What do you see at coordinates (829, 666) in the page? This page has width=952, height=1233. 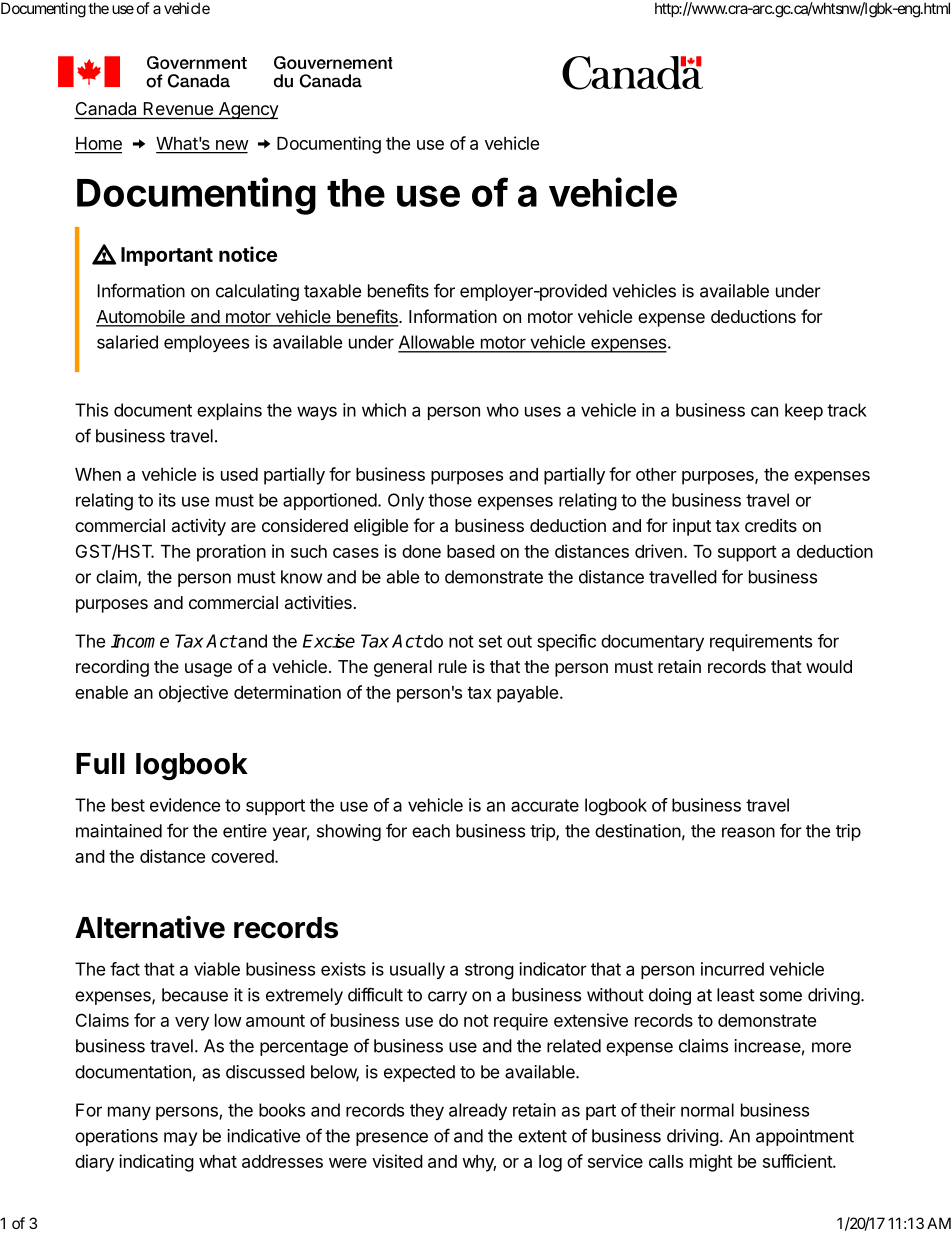 I see `would` at bounding box center [829, 666].
